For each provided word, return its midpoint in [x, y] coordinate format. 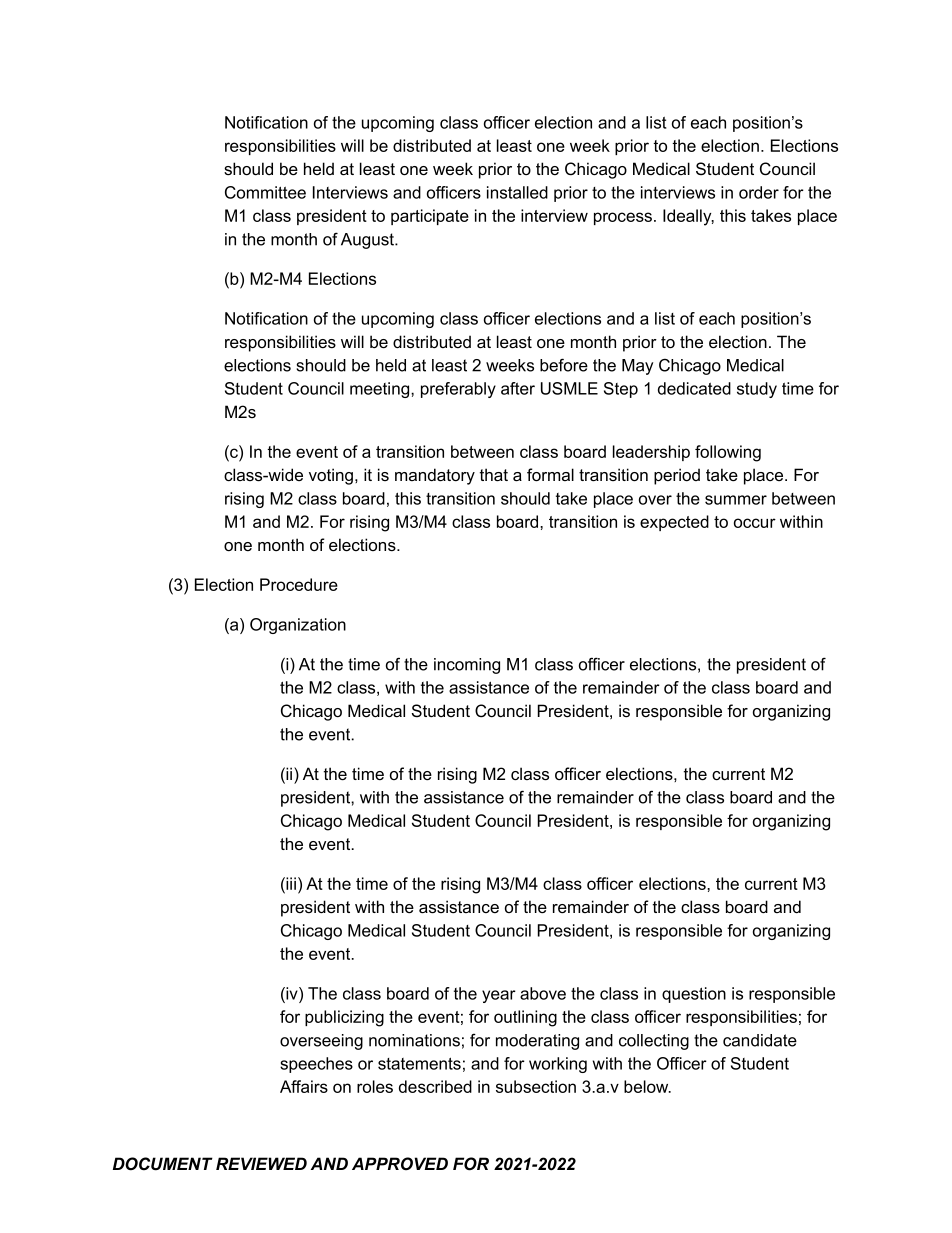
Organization [298, 626]
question [694, 995]
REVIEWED [261, 1163]
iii [290, 883]
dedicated [694, 388]
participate [430, 217]
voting [332, 476]
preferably [458, 390]
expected [674, 523]
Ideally [688, 217]
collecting [654, 1042]
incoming [467, 666]
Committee [265, 192]
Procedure [299, 584]
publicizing [344, 1018]
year [499, 996]
